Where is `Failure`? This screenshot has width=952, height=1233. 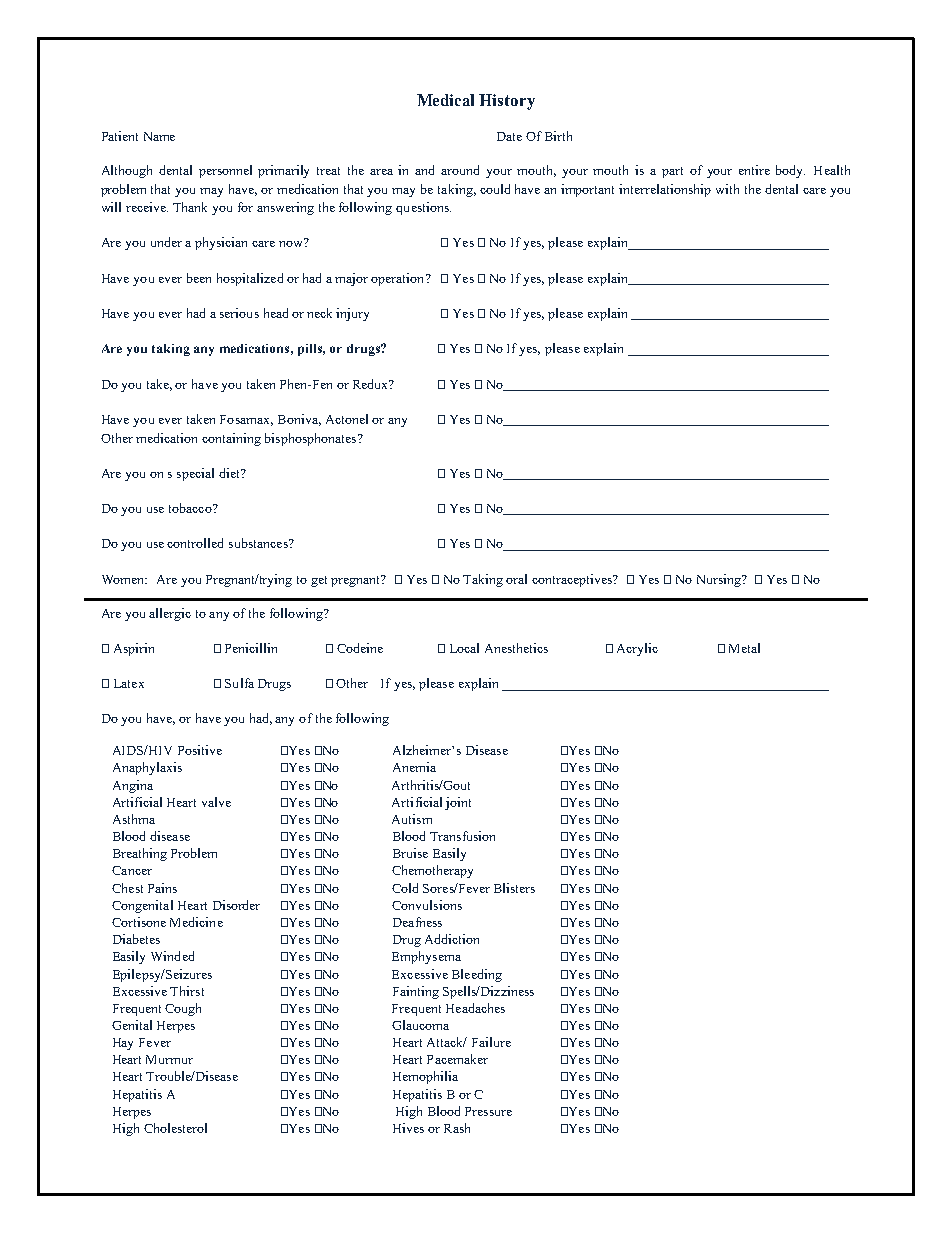
Failure is located at coordinates (491, 1042).
